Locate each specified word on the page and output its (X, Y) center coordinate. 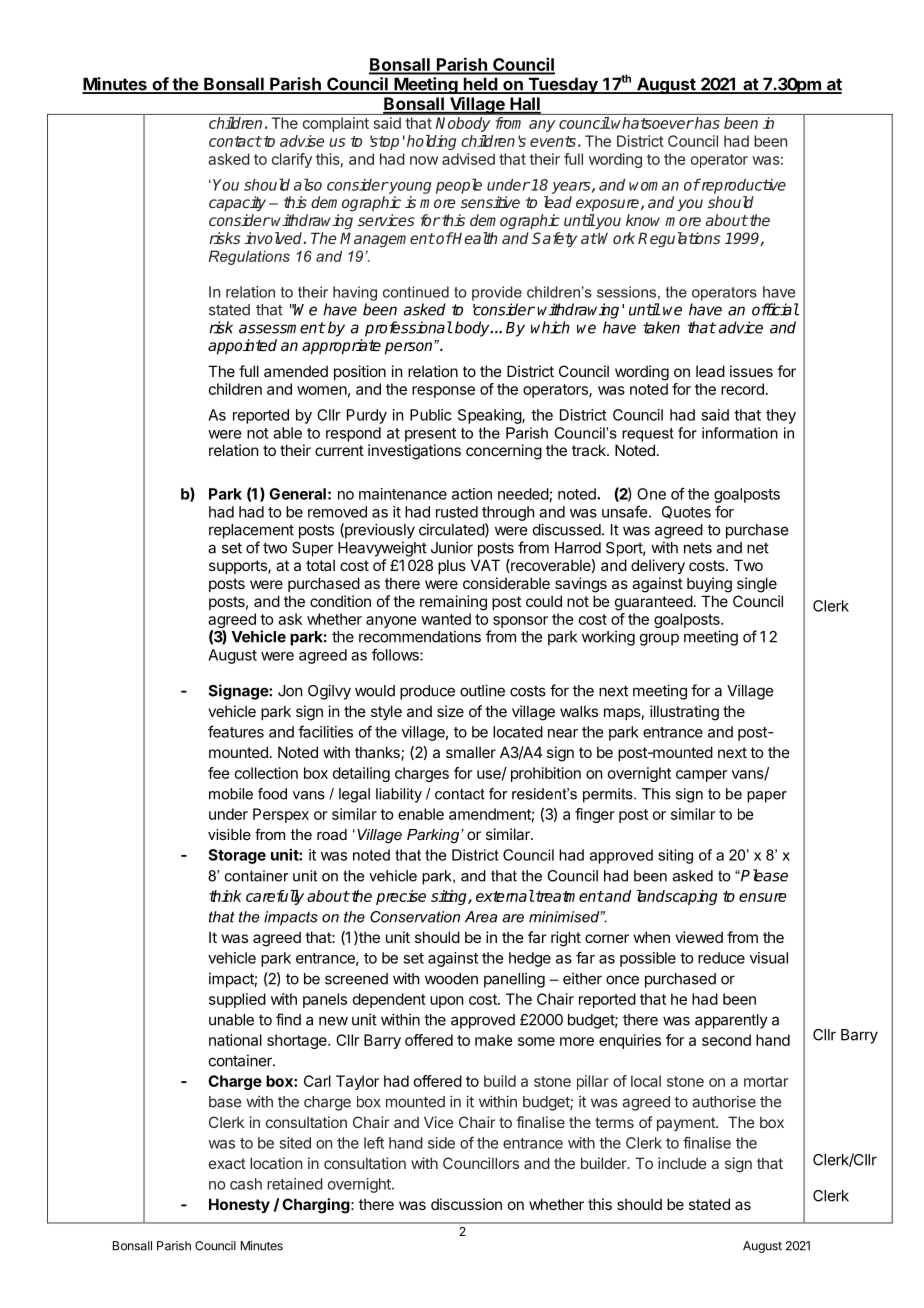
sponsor (520, 622)
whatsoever (652, 123)
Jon (290, 691)
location (276, 1163)
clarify (292, 160)
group (659, 639)
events (553, 141)
